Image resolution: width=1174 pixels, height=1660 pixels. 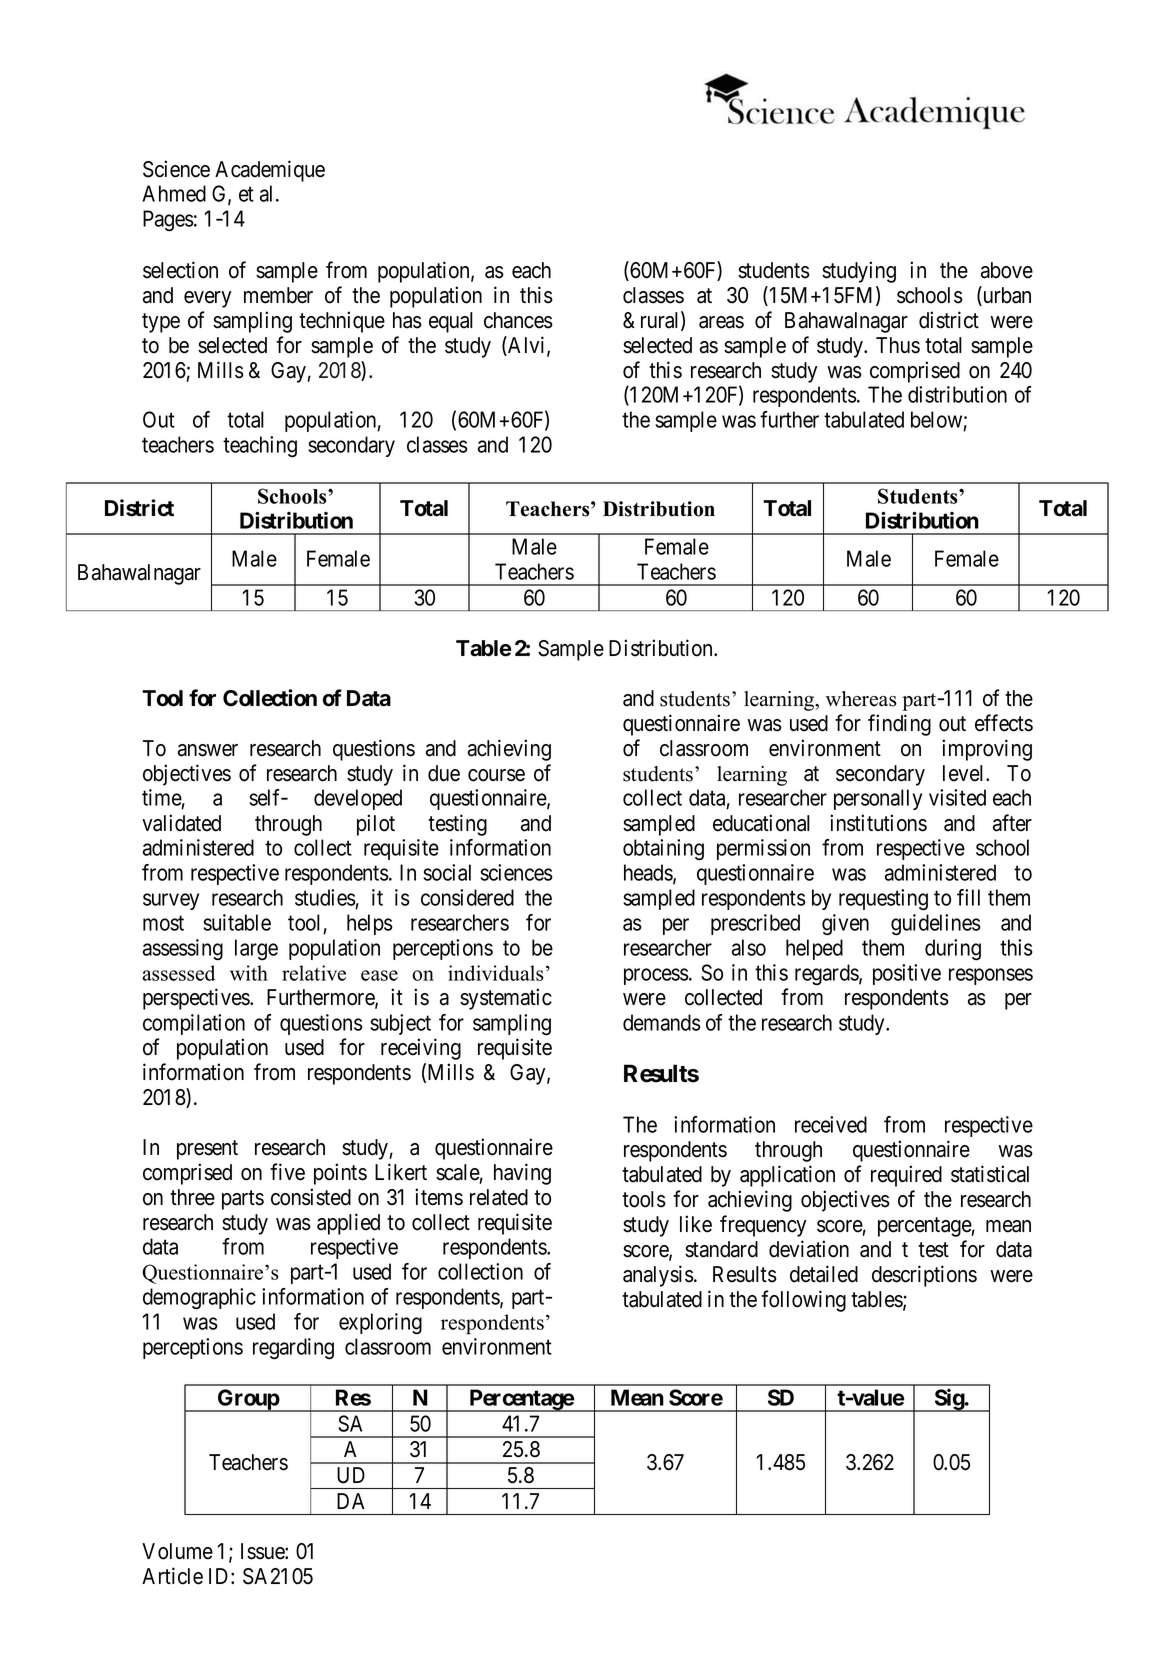 I want to click on member, so click(x=278, y=295).
